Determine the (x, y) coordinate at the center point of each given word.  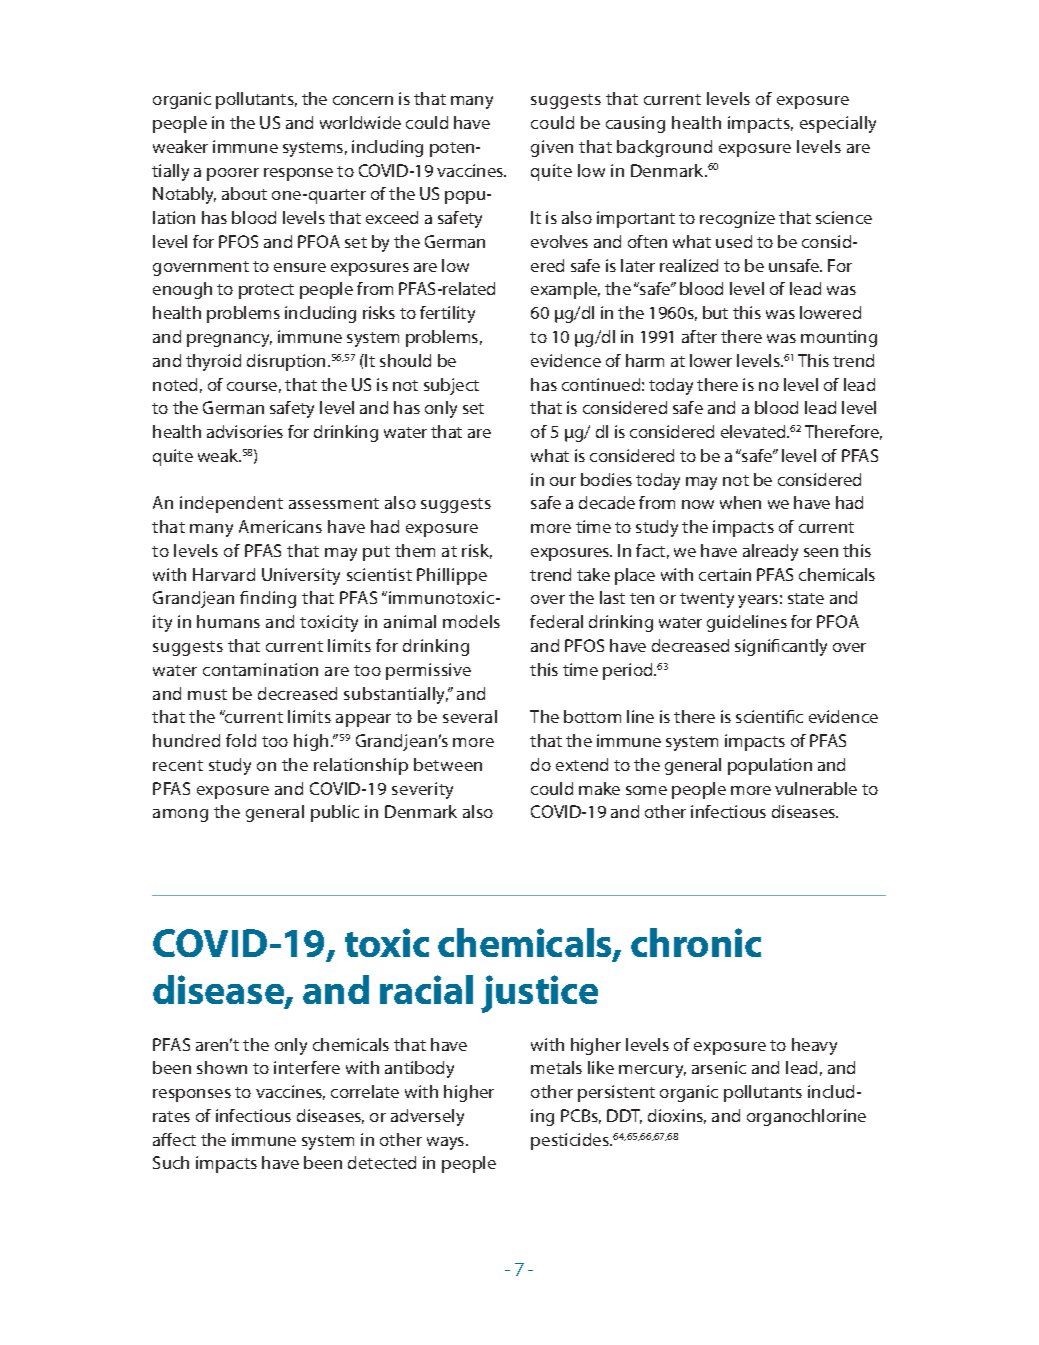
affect (174, 1139)
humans (228, 621)
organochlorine (806, 1117)
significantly (781, 647)
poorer (233, 174)
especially (838, 124)
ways (447, 1143)
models (471, 621)
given (552, 148)
